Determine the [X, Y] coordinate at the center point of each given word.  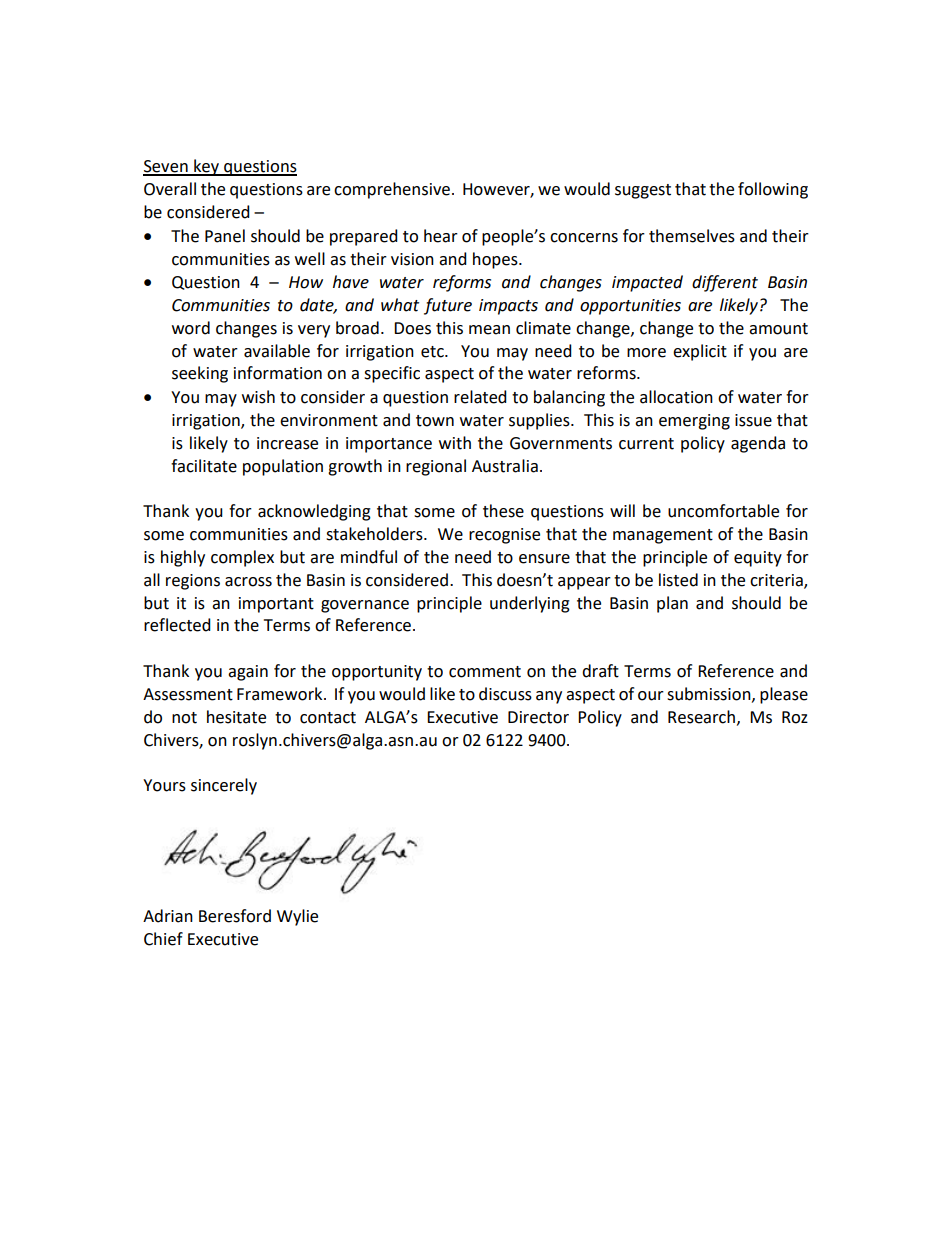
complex [242, 558]
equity [758, 559]
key [206, 167]
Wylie [297, 917]
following [773, 190]
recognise [504, 536]
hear [441, 236]
